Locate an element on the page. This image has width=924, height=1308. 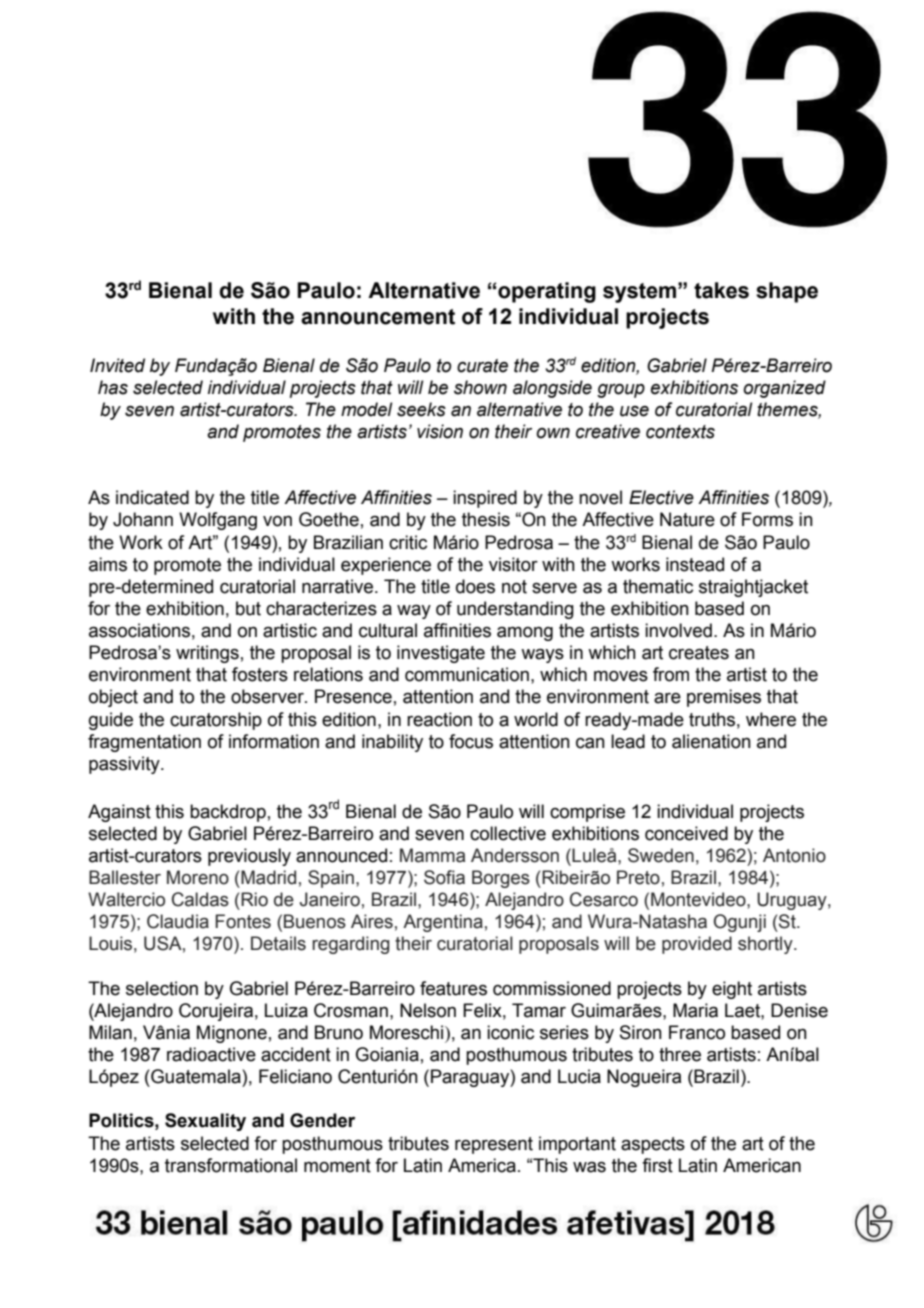
alienation is located at coordinates (711, 741).
